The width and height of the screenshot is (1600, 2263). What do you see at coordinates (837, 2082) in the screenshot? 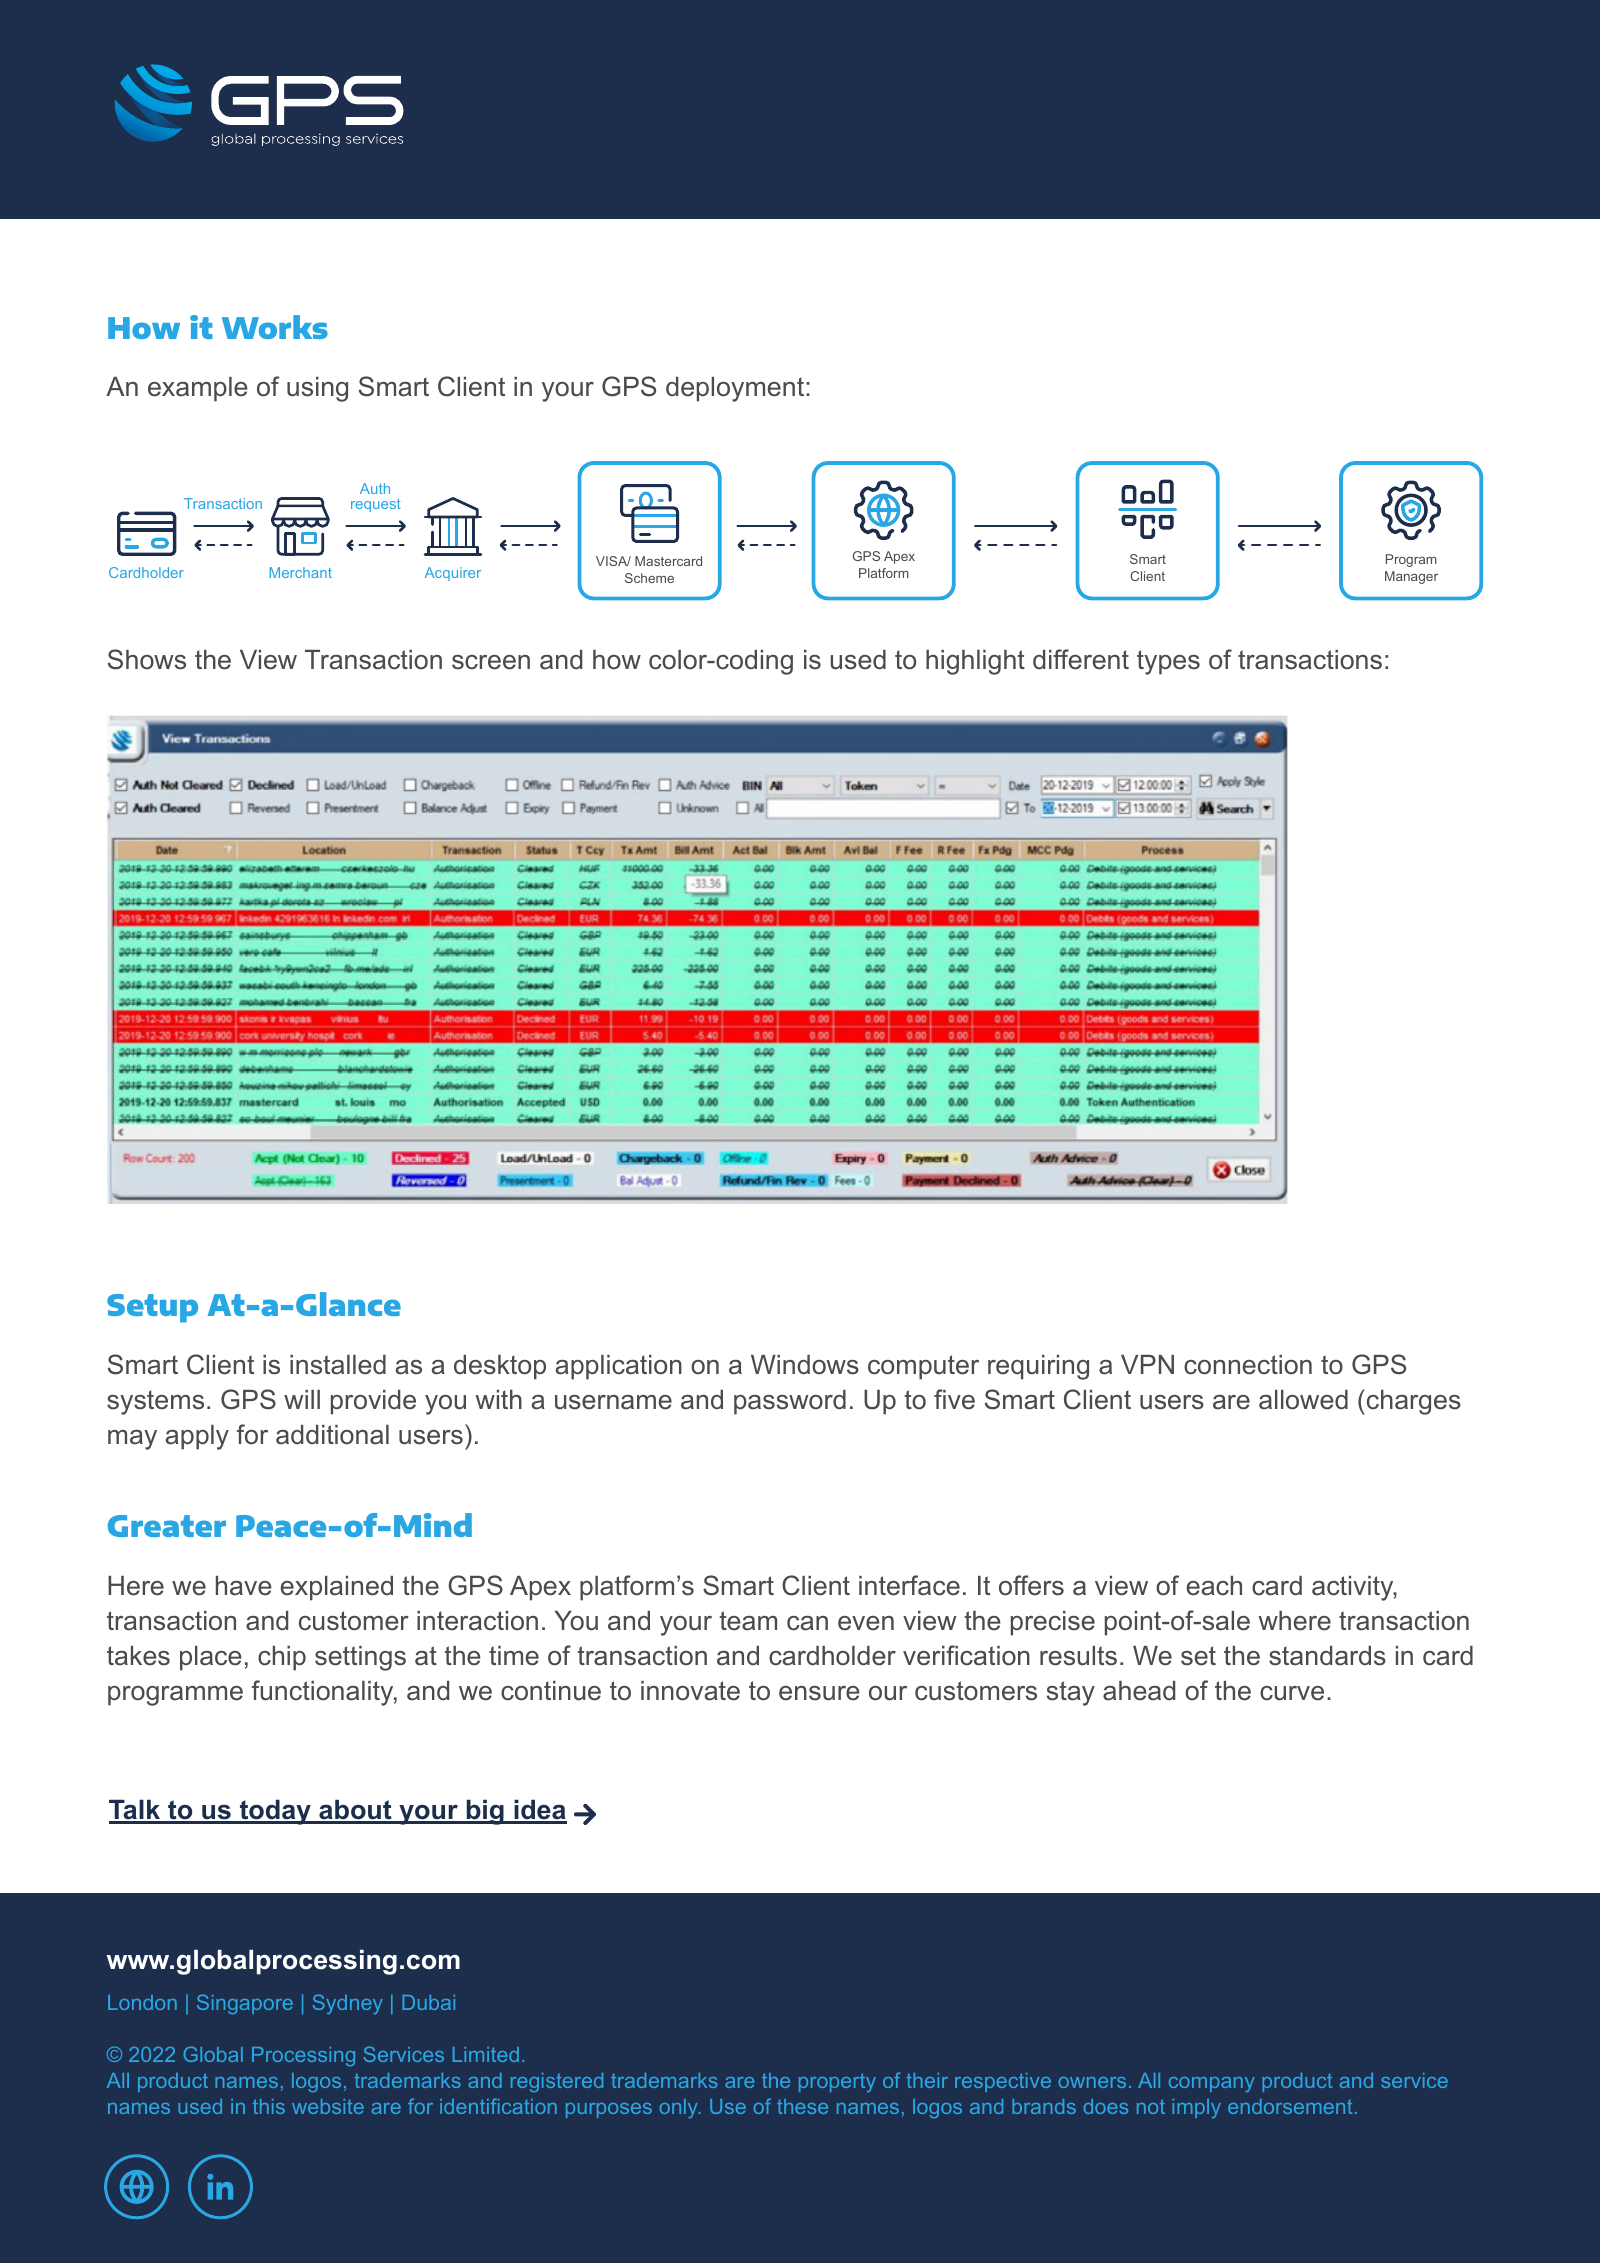
I see `property` at bounding box center [837, 2082].
